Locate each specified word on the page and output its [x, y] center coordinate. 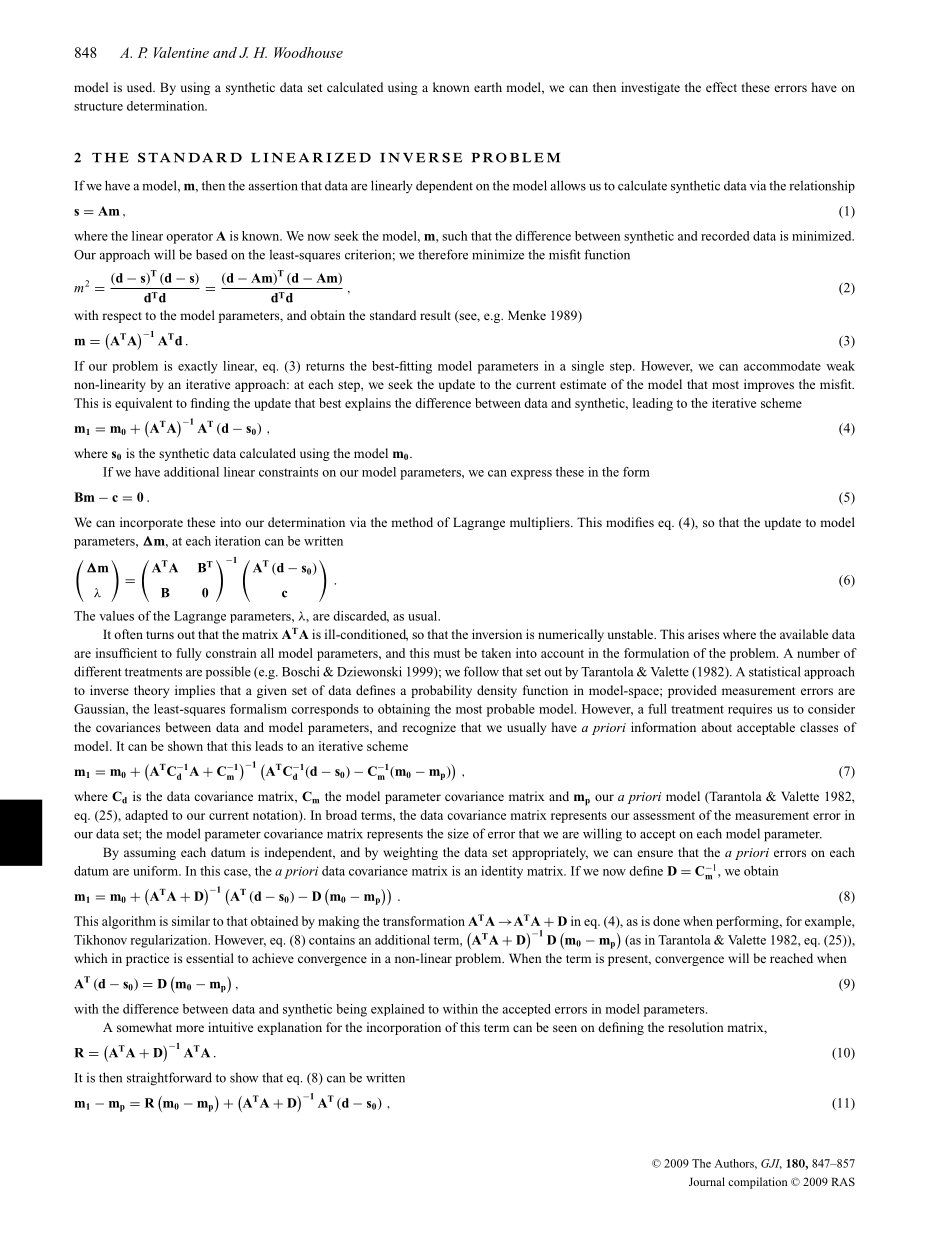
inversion [497, 634]
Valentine [181, 52]
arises [703, 634]
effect [721, 87]
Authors [735, 1163]
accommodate [782, 366]
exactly [198, 367]
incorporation [404, 1028]
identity [502, 872]
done [666, 921]
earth [488, 87]
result [435, 315]
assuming [150, 853]
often [128, 634]
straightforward [169, 1079]
